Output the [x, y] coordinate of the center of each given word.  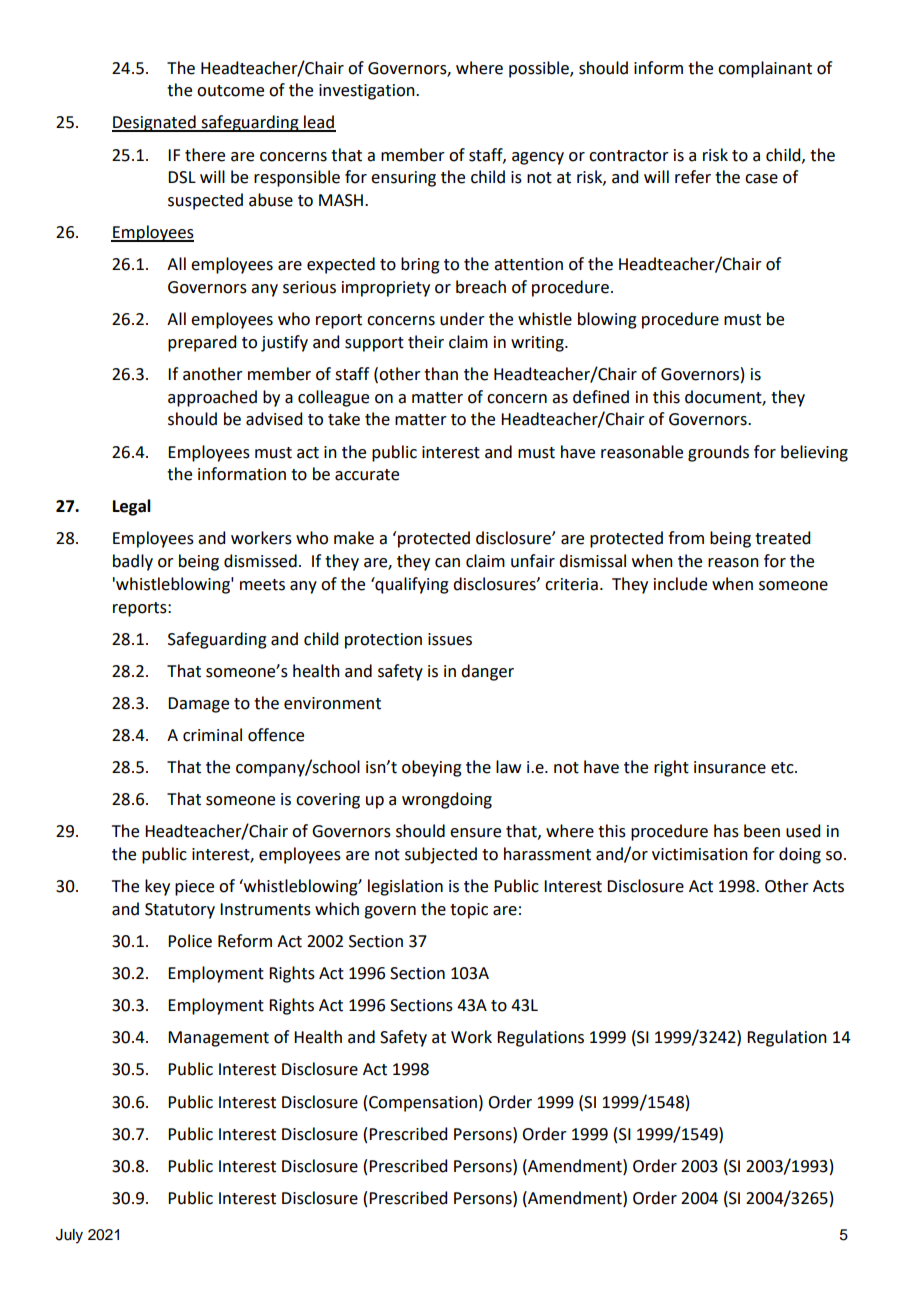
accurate [367, 475]
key [157, 887]
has [726, 831]
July [69, 1236]
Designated [155, 123]
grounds [718, 453]
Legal [132, 507]
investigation [368, 92]
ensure [475, 833]
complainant [765, 69]
